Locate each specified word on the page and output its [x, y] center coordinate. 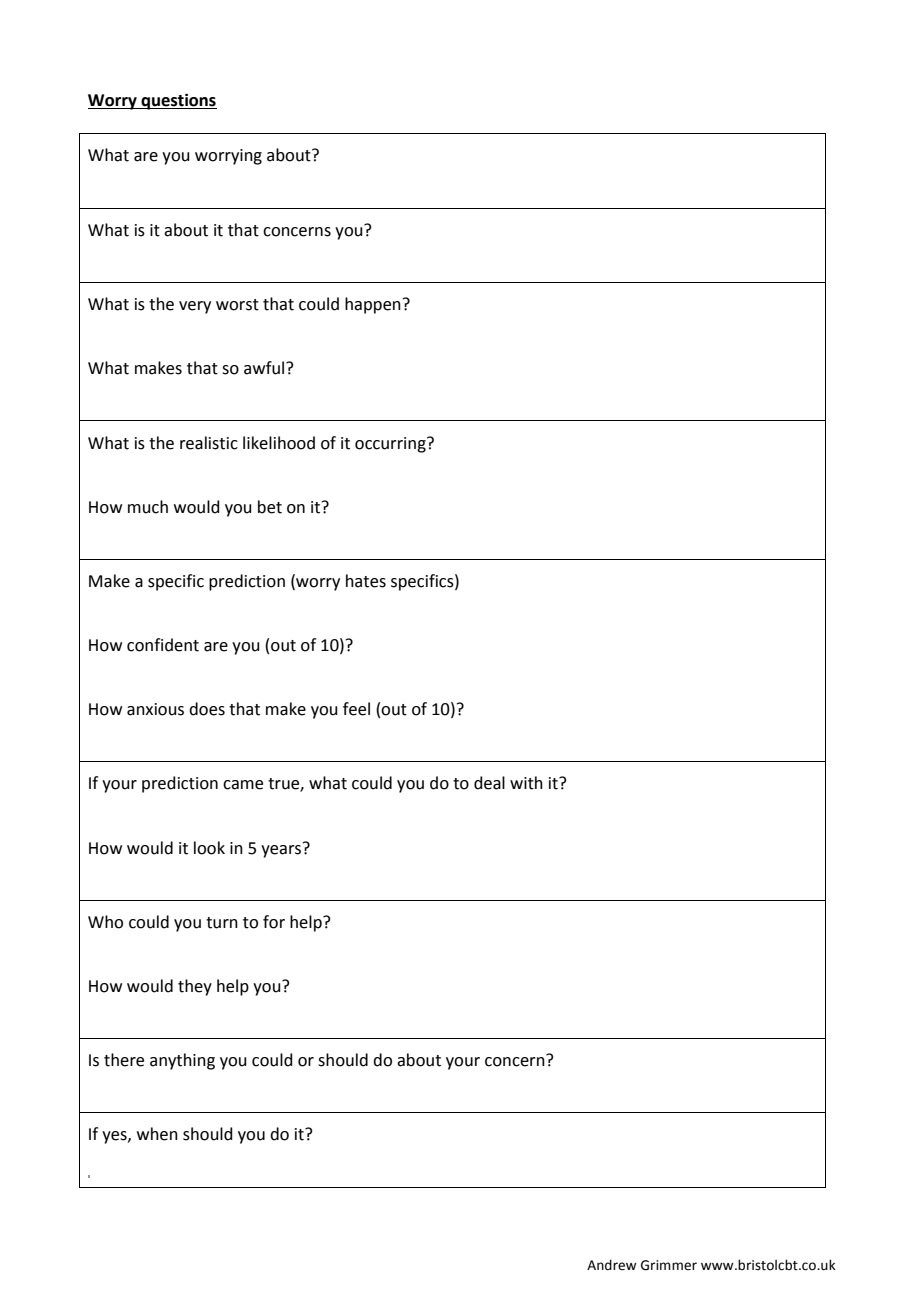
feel [356, 709]
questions [178, 101]
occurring [391, 445]
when [157, 1134]
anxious [155, 709]
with [526, 783]
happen [373, 305]
